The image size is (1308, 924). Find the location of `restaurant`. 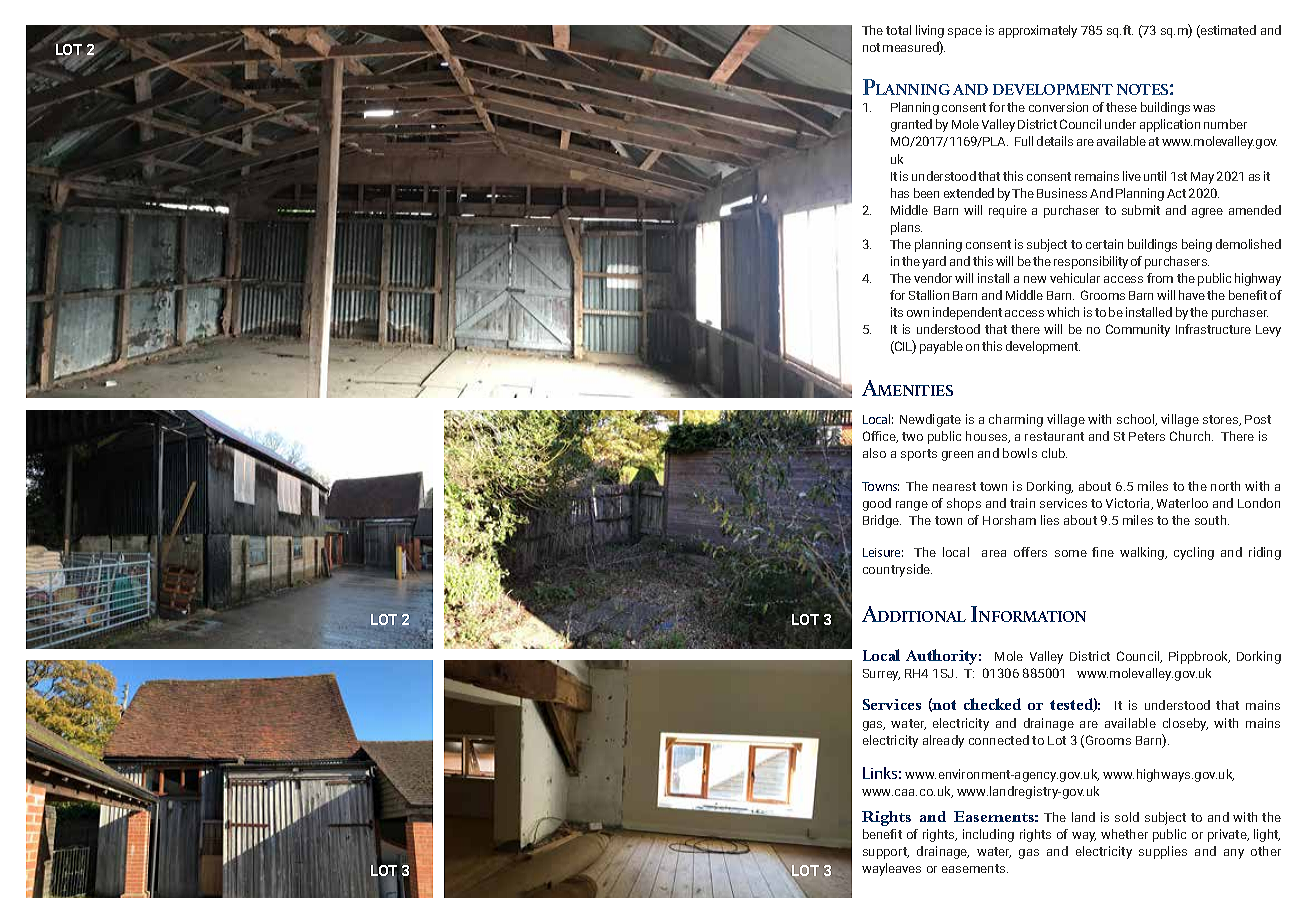

restaurant is located at coordinates (1054, 436).
